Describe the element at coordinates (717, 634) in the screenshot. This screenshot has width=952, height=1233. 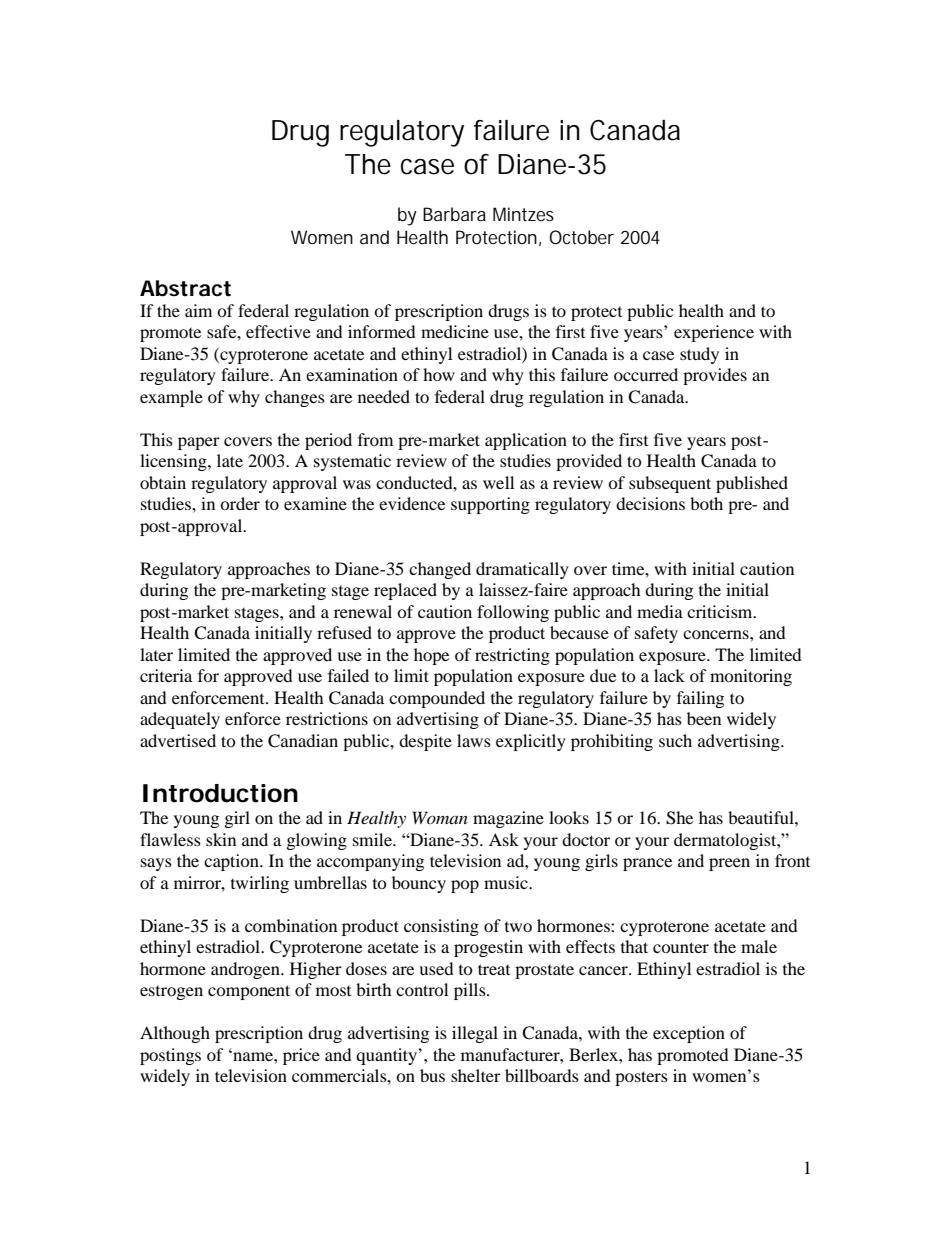
I see `concerns` at that location.
